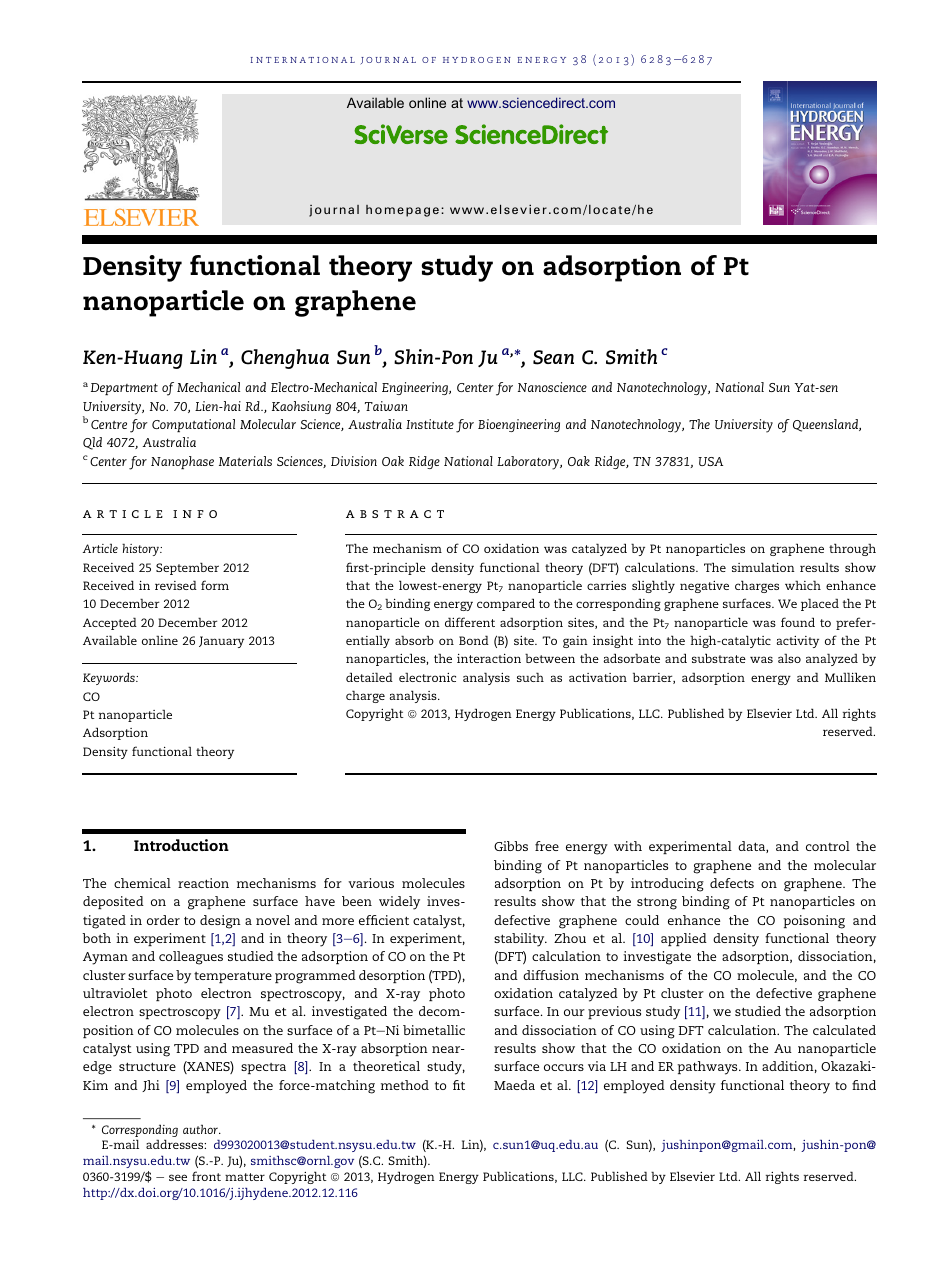 The height and width of the document is (1270, 952). Describe the element at coordinates (430, 424) in the document. I see `Institute` at that location.
